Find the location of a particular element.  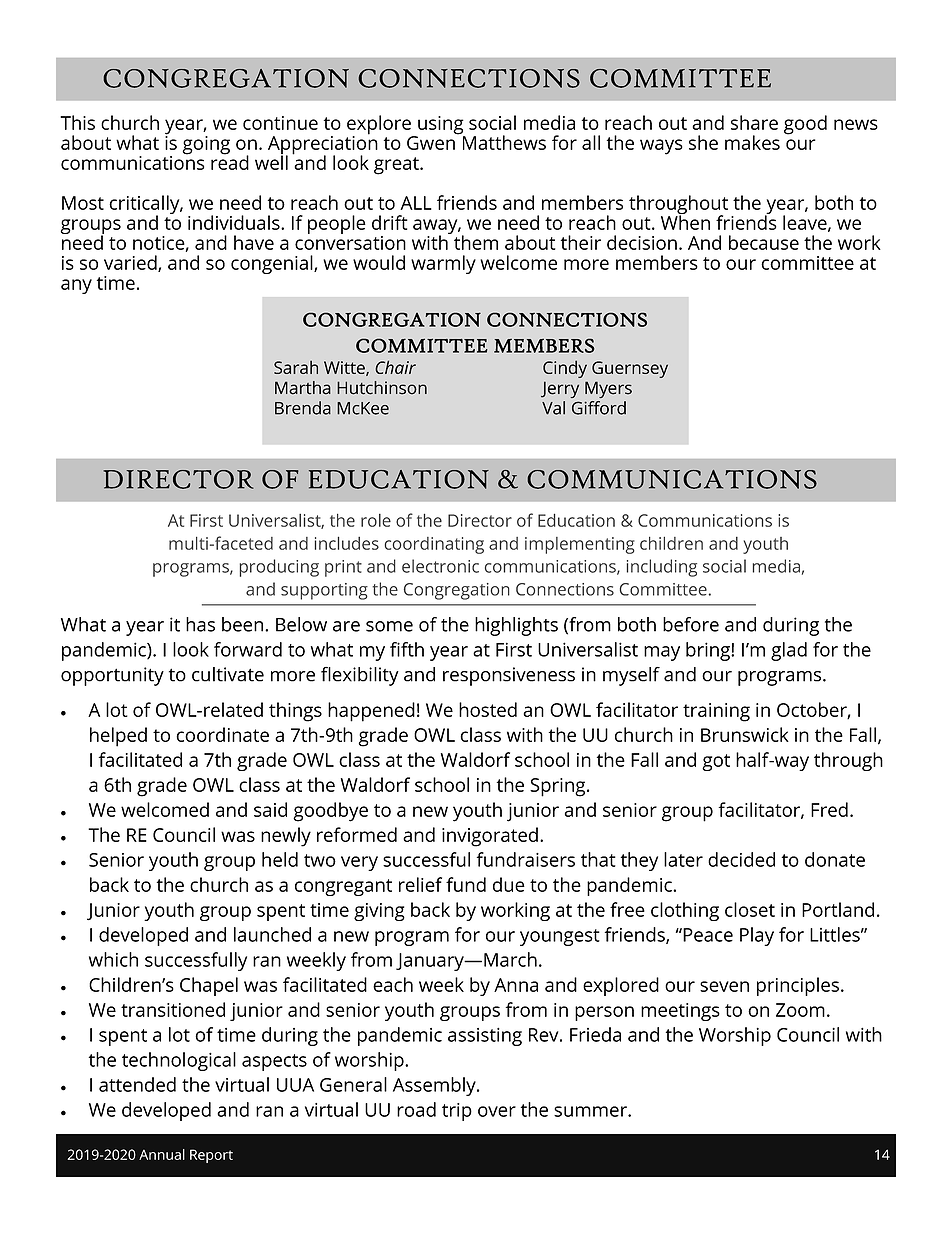

trip is located at coordinates (457, 1112).
